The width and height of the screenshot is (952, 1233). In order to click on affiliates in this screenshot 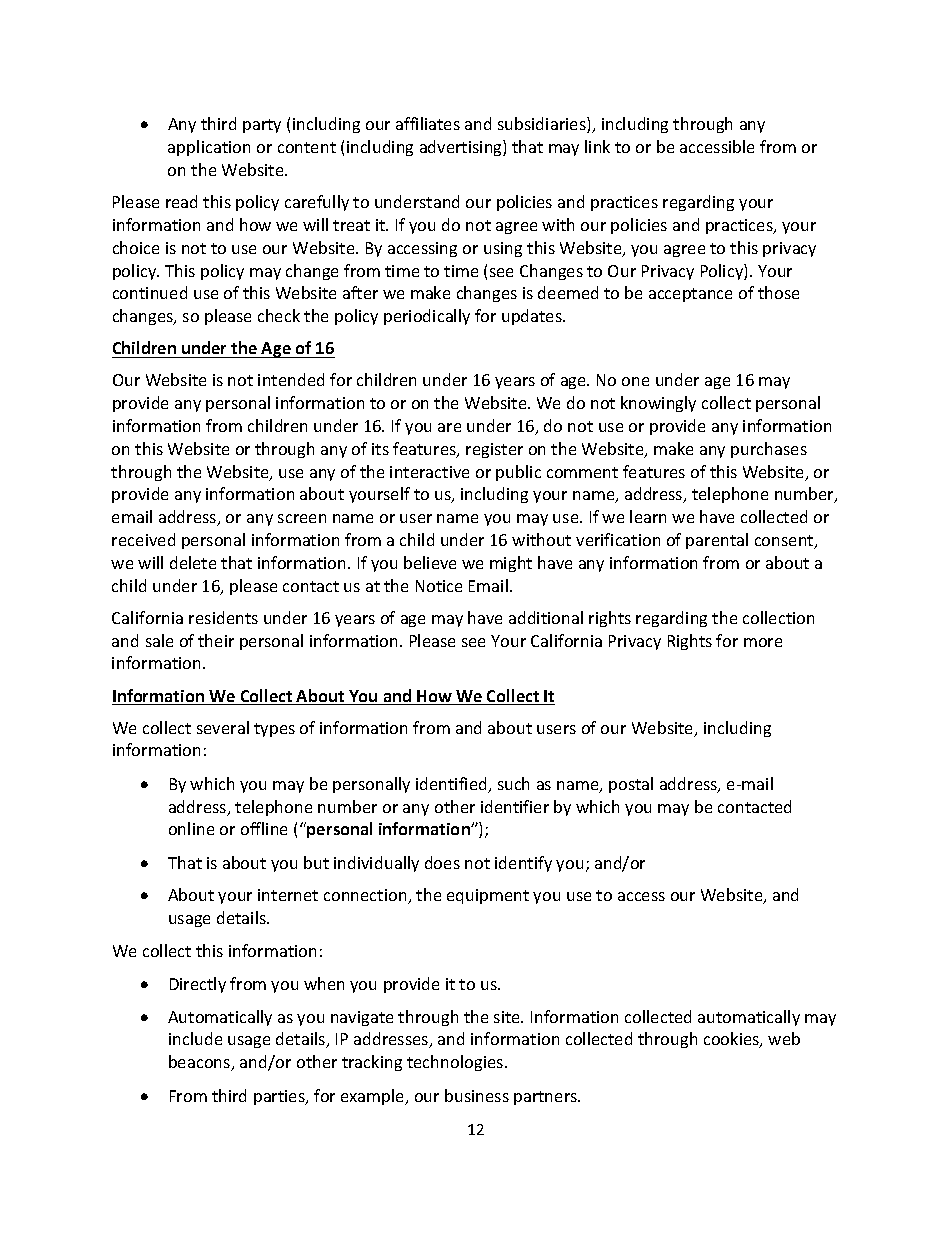, I will do `click(428, 123)`.
